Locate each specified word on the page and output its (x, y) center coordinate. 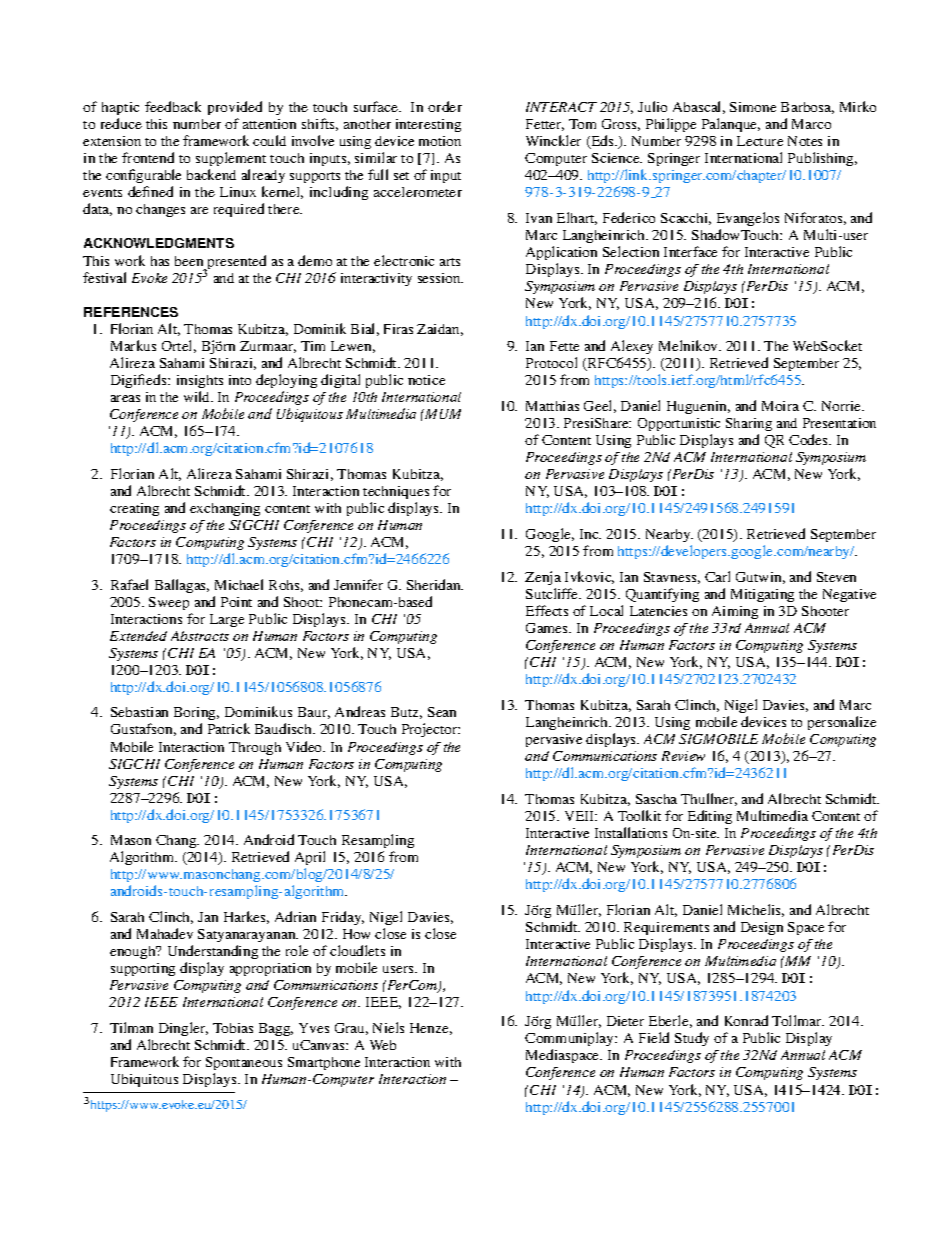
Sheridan (435, 584)
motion (440, 141)
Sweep (169, 603)
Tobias (233, 1028)
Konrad (746, 1020)
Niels (388, 1027)
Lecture (760, 141)
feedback (173, 106)
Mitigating (762, 595)
